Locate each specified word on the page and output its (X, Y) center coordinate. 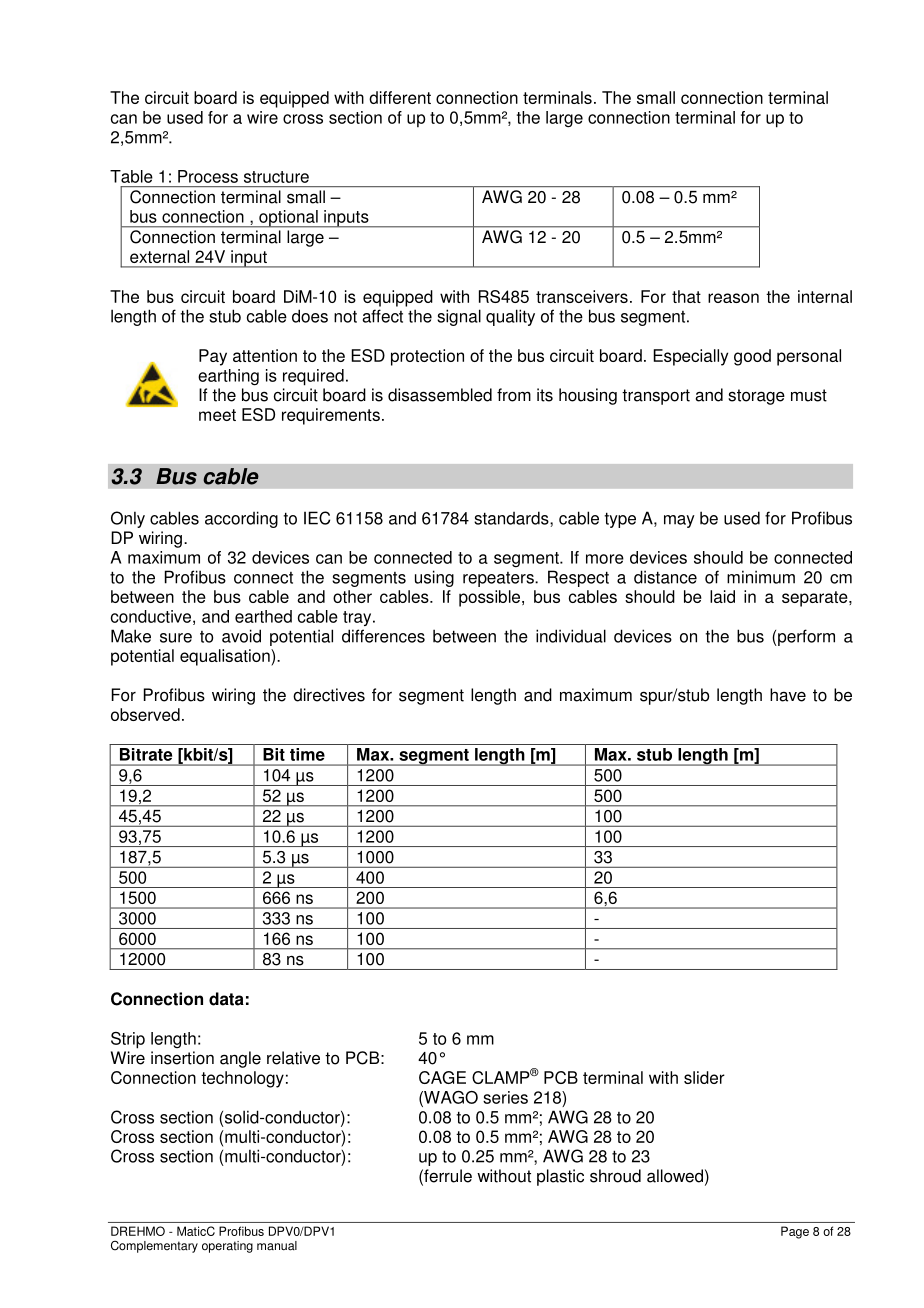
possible (491, 598)
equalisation (226, 657)
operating (227, 1247)
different (400, 97)
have (788, 695)
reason (733, 298)
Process (208, 176)
